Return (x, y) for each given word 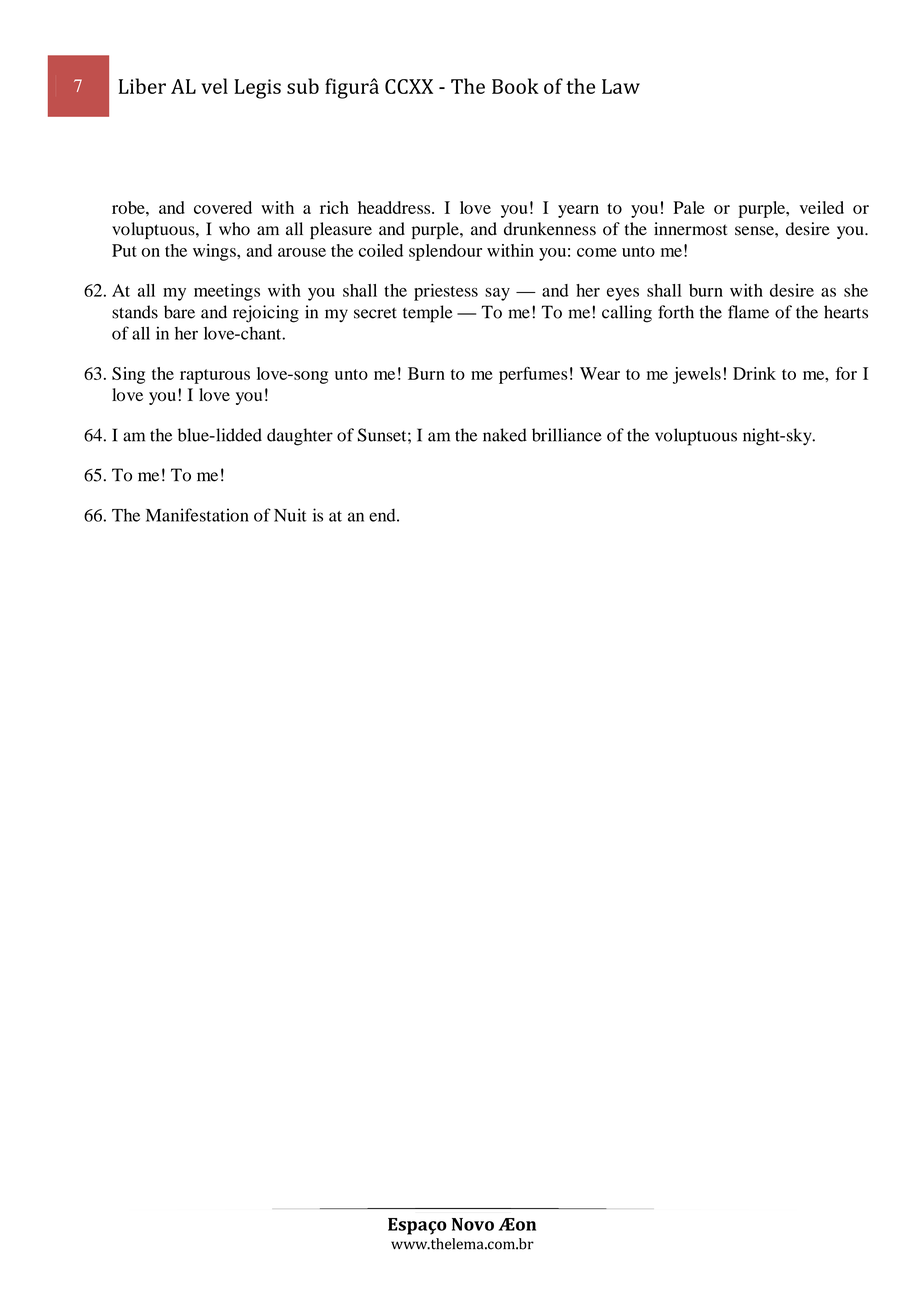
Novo (473, 1224)
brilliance (567, 435)
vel (214, 86)
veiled (822, 207)
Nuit (290, 515)
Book (515, 86)
